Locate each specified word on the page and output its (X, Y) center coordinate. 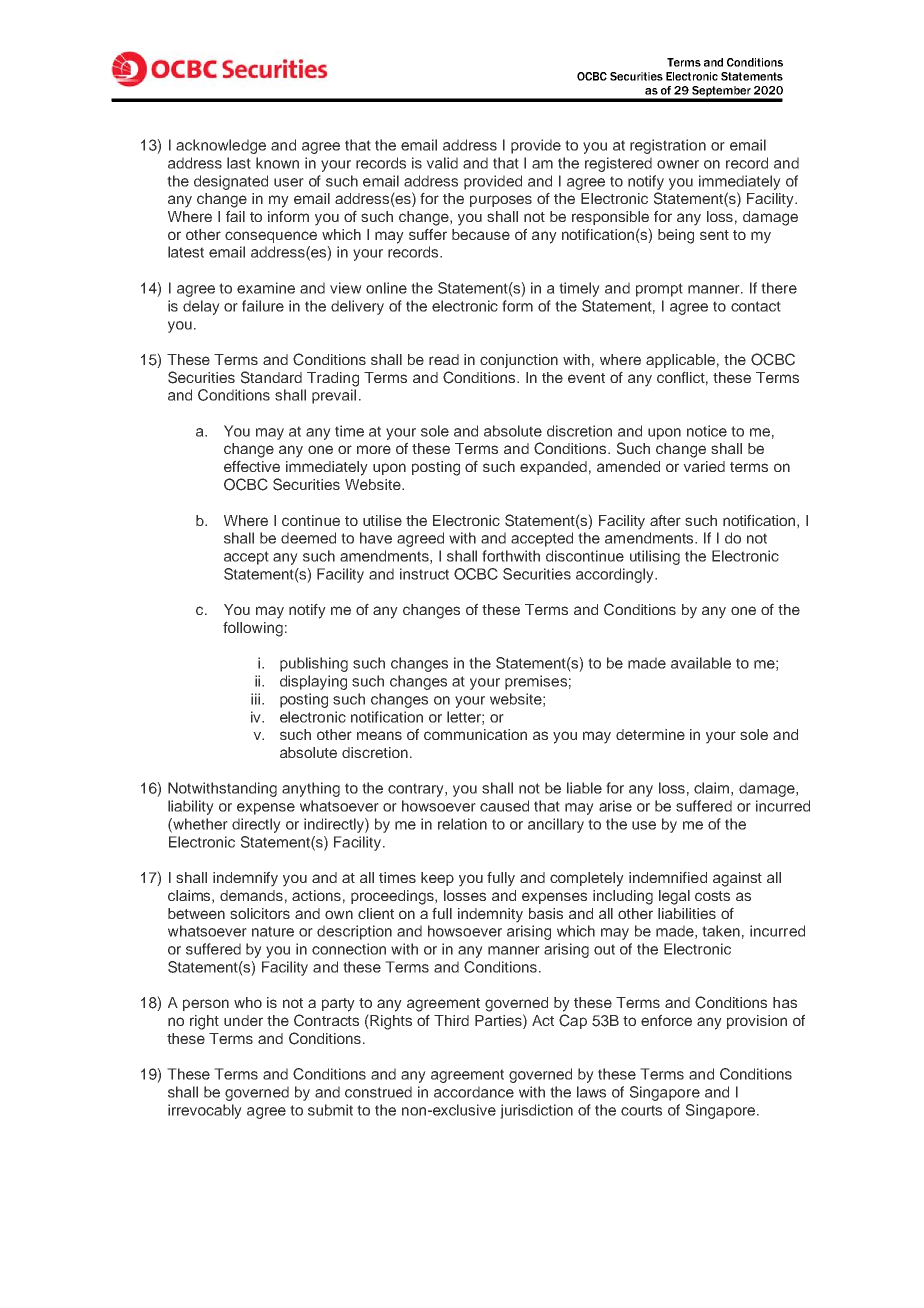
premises (536, 682)
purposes (501, 201)
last (239, 163)
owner (678, 164)
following (253, 629)
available (701, 663)
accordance (474, 1092)
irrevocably (205, 1111)
